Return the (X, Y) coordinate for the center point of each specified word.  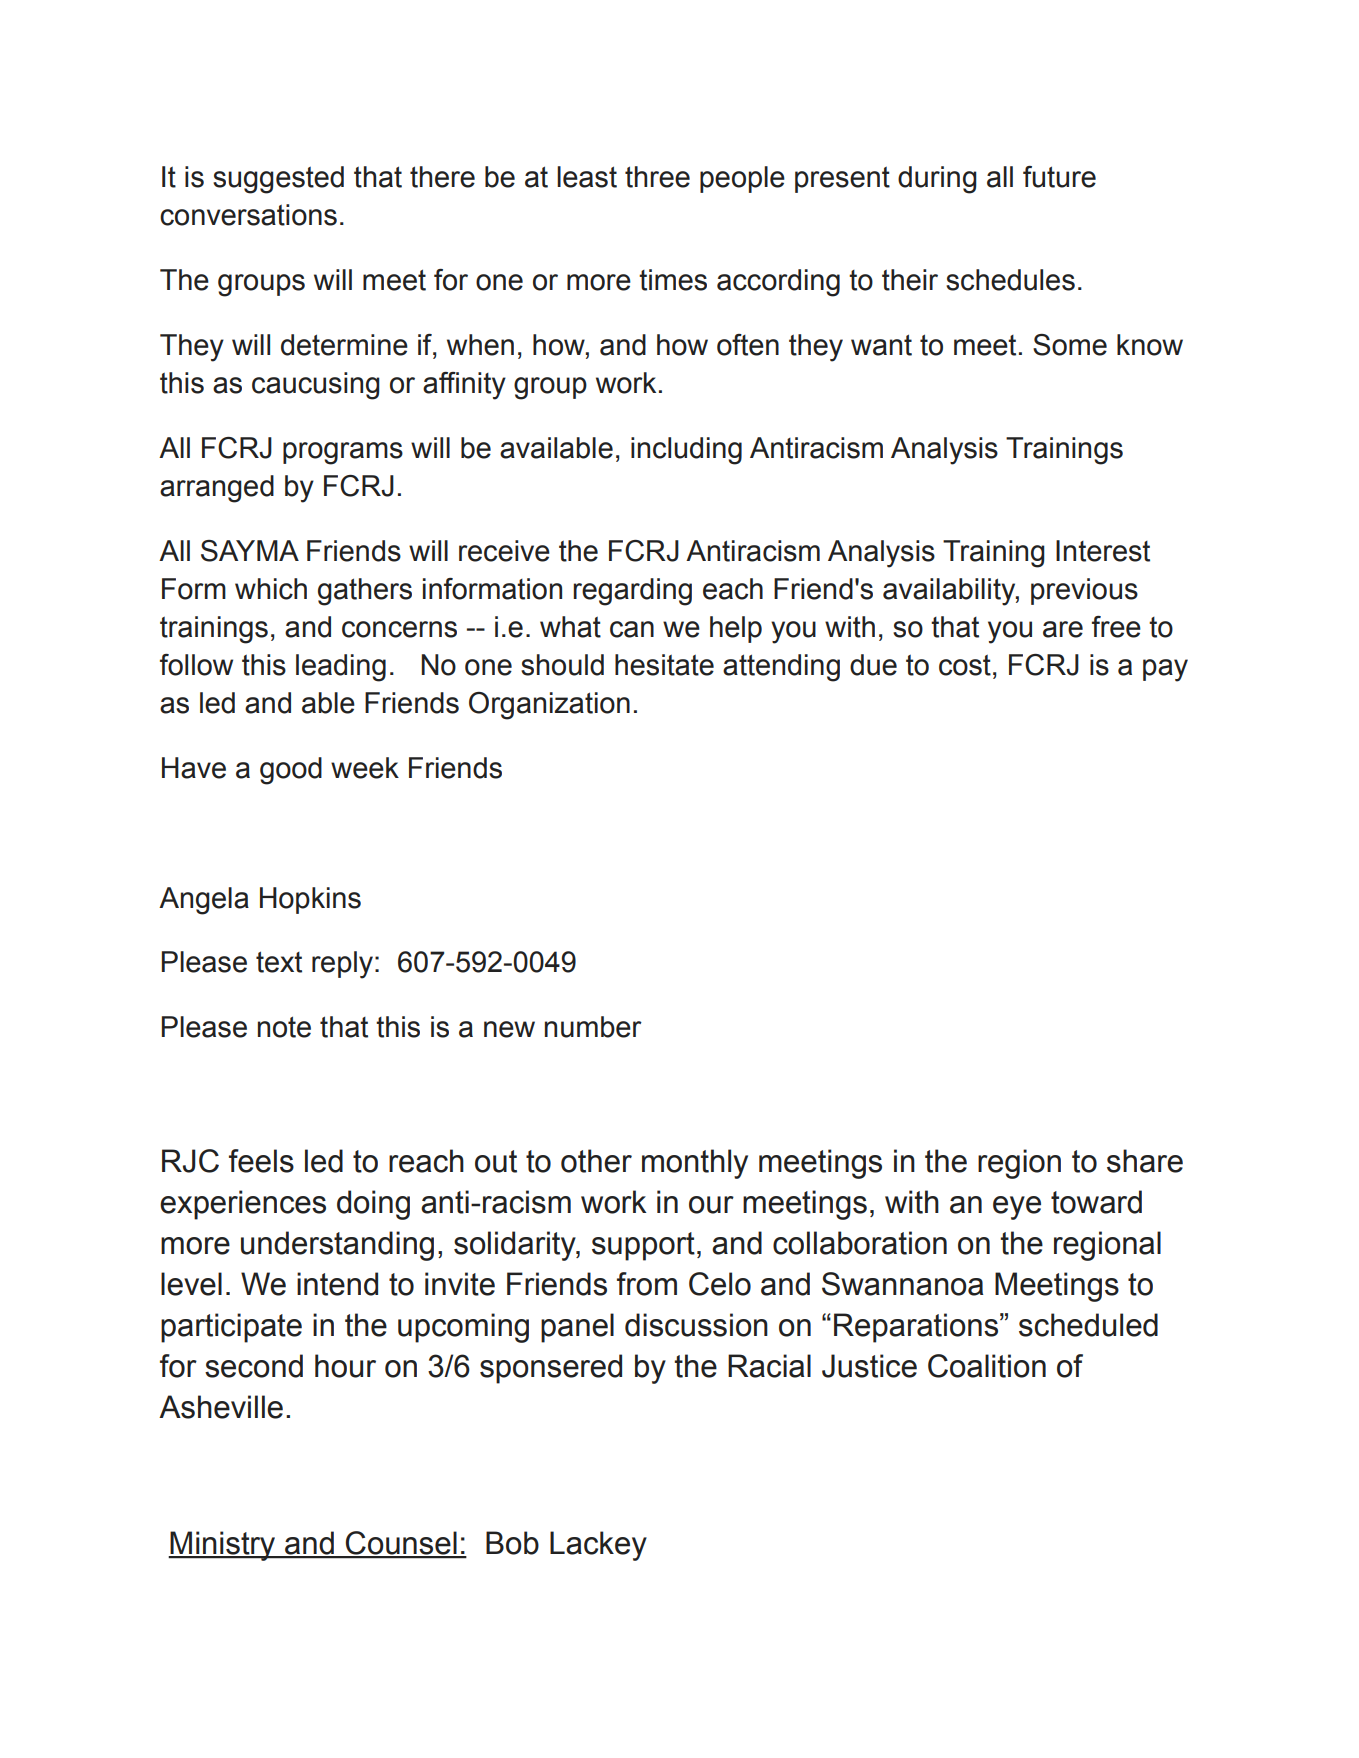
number (593, 1027)
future (1059, 177)
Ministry (223, 1546)
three (657, 177)
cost (965, 665)
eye (1017, 1208)
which (271, 589)
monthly (695, 1164)
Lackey (598, 1546)
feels (261, 1161)
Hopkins (310, 900)
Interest (1103, 551)
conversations (248, 215)
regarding (632, 592)
